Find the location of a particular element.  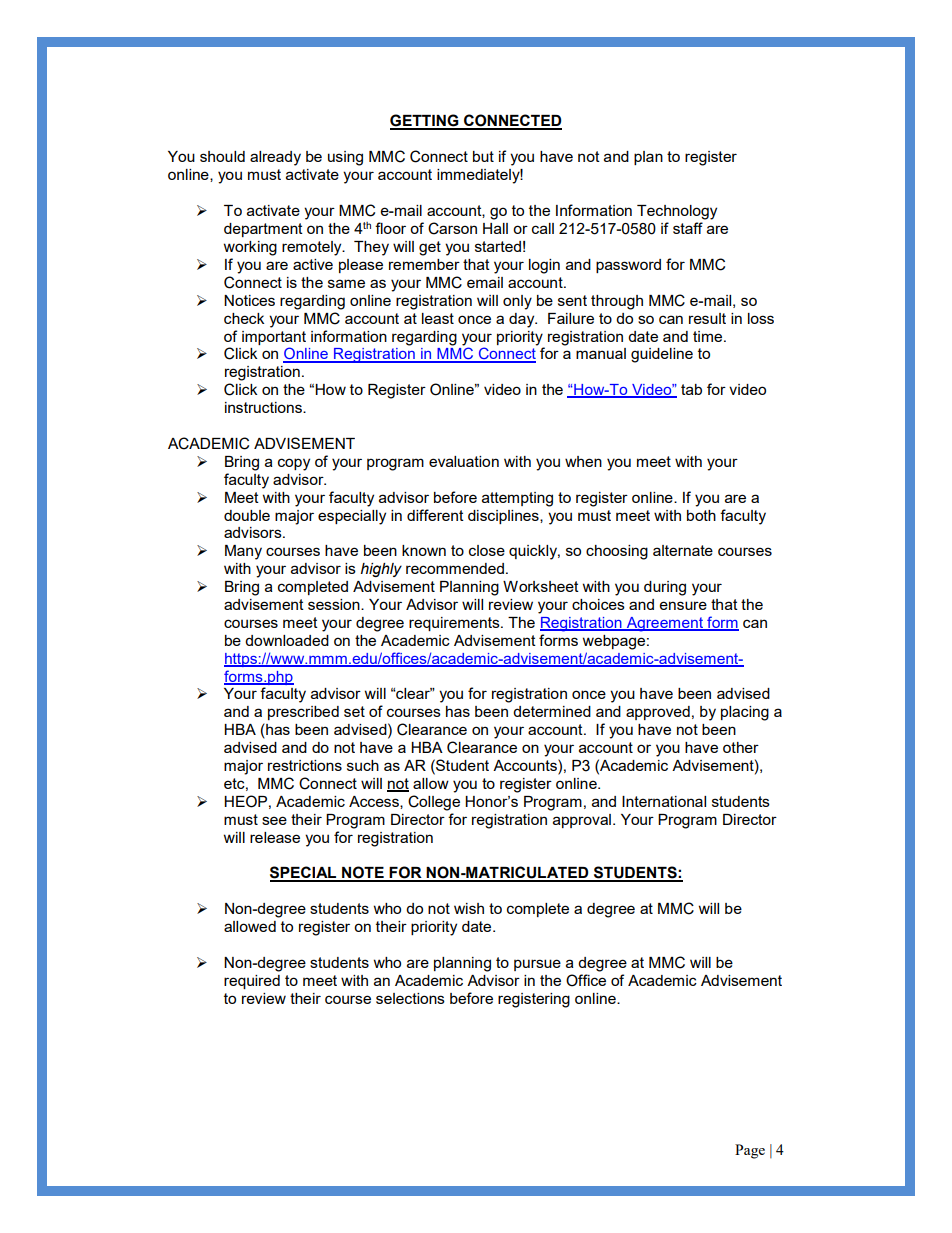

alternate is located at coordinates (683, 550).
